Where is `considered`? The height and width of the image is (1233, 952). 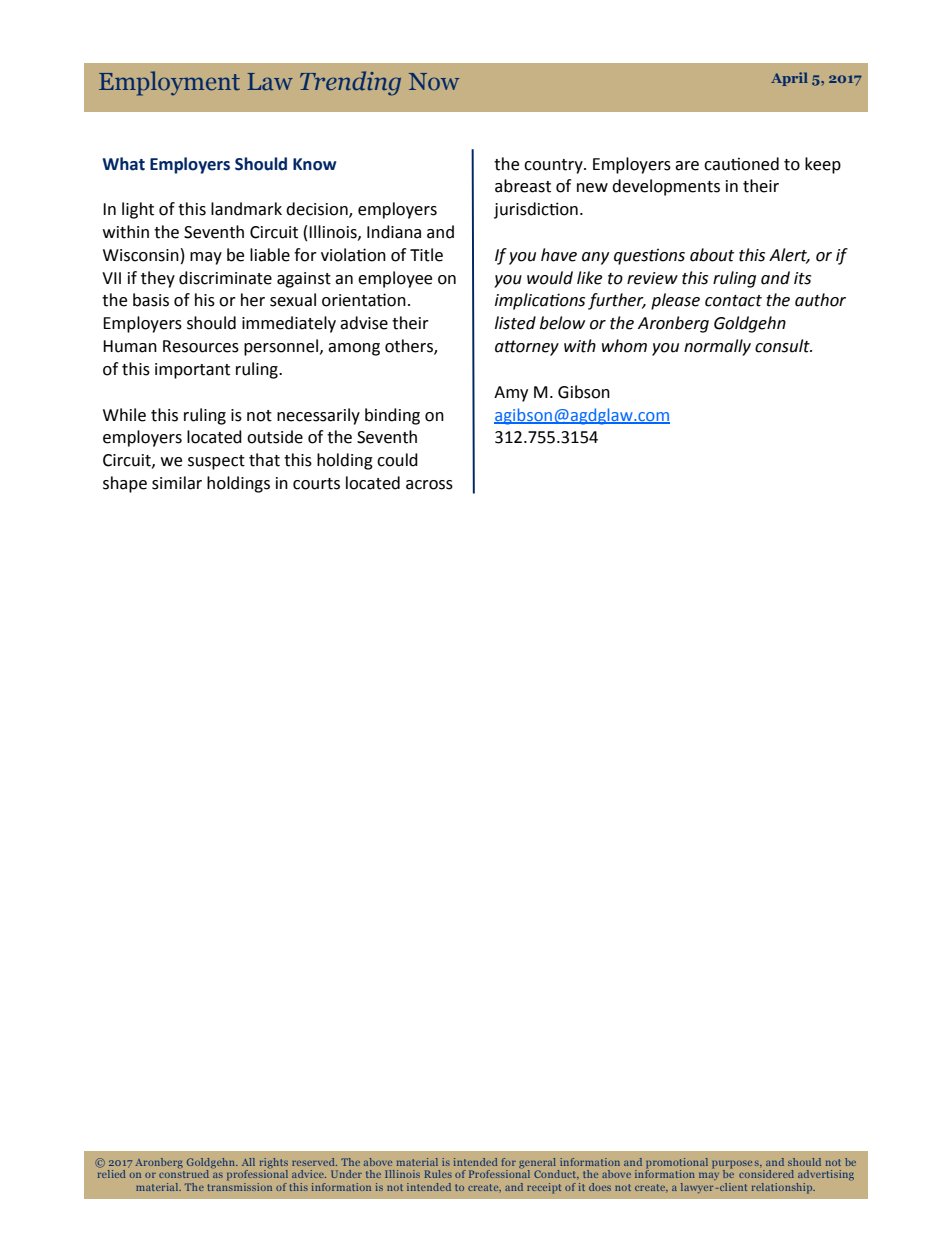 considered is located at coordinates (766, 1174).
